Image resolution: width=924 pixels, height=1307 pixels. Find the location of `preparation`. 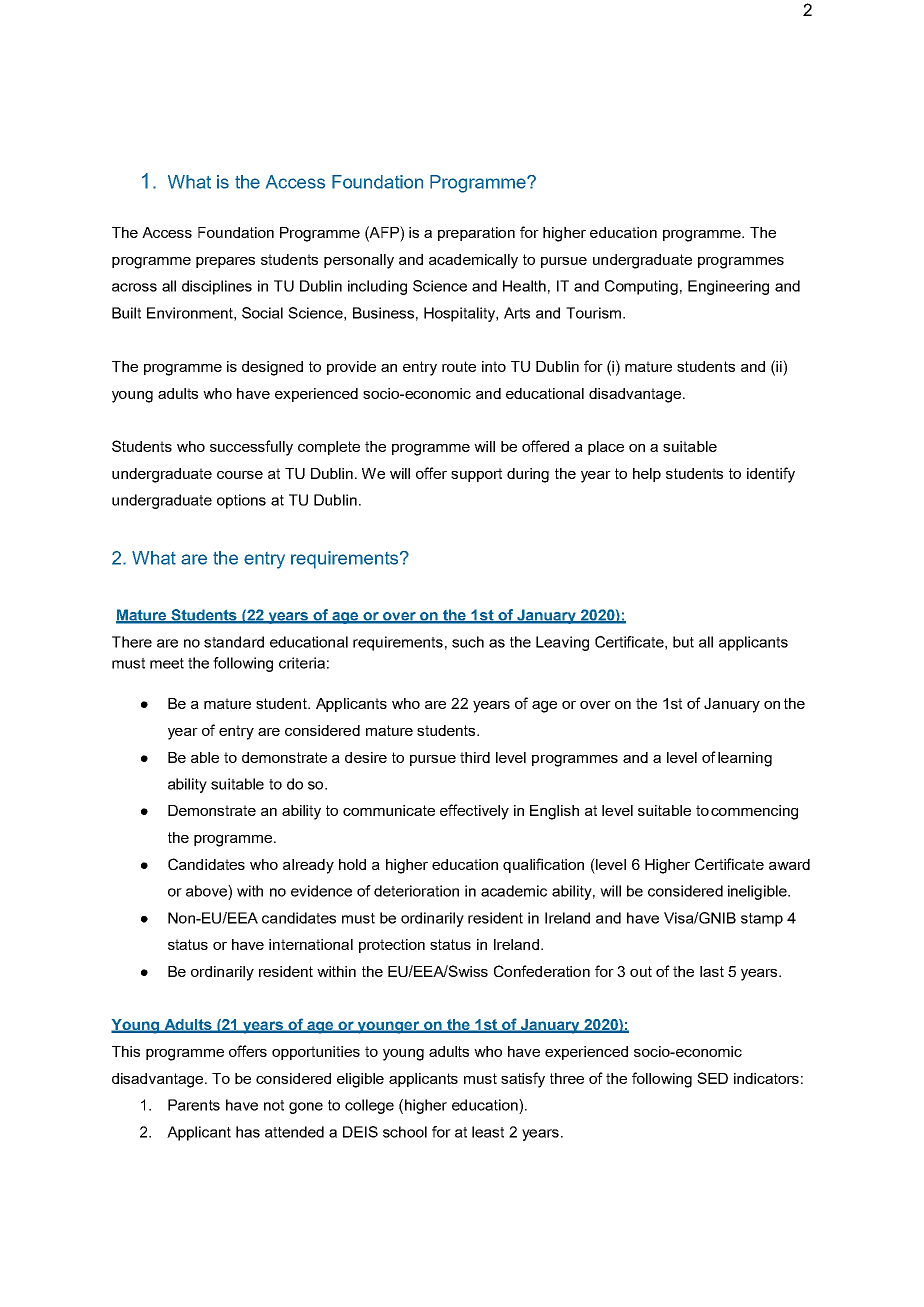

preparation is located at coordinates (476, 234).
